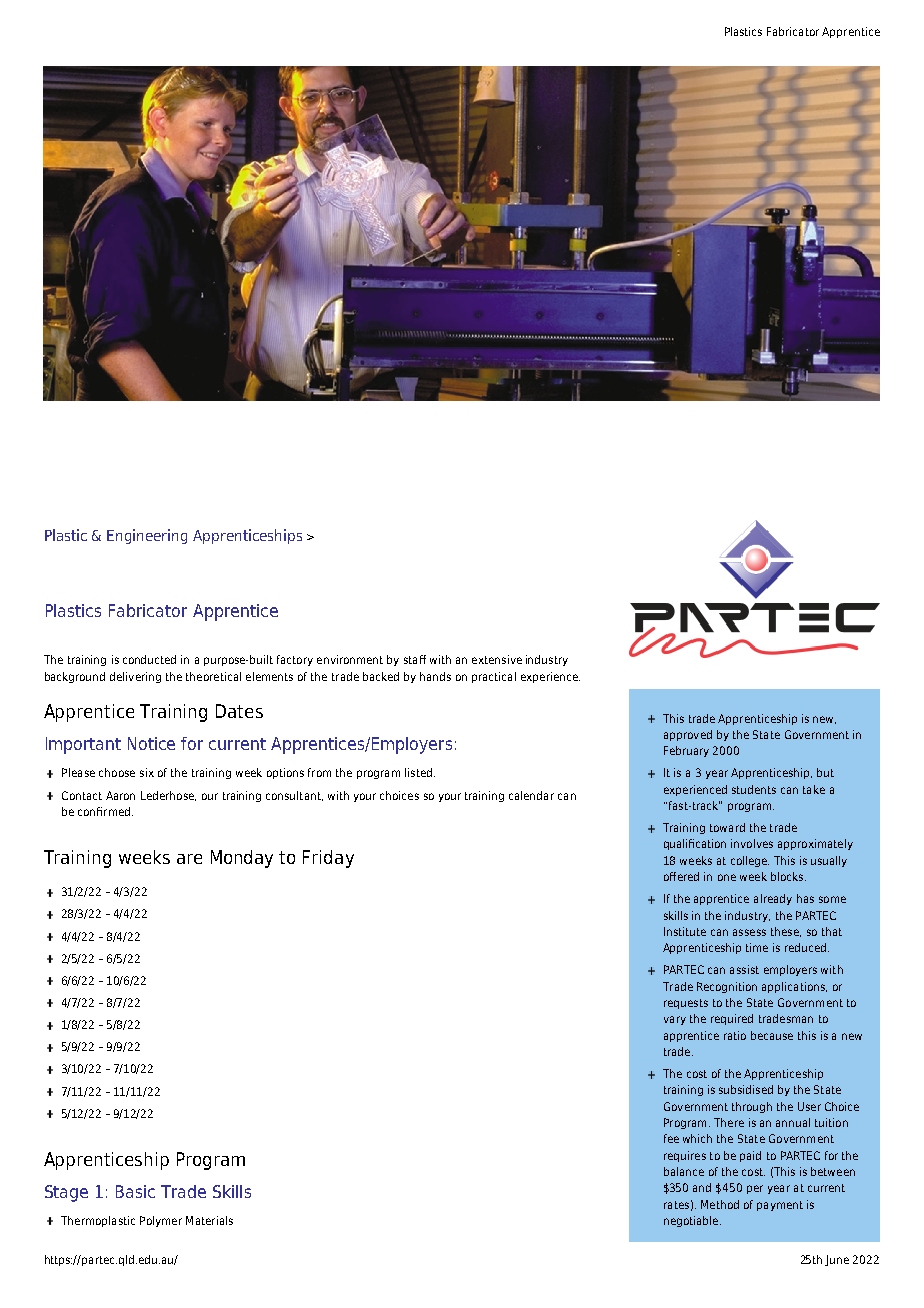 This screenshot has height=1308, width=924. I want to click on extensive, so click(497, 659).
